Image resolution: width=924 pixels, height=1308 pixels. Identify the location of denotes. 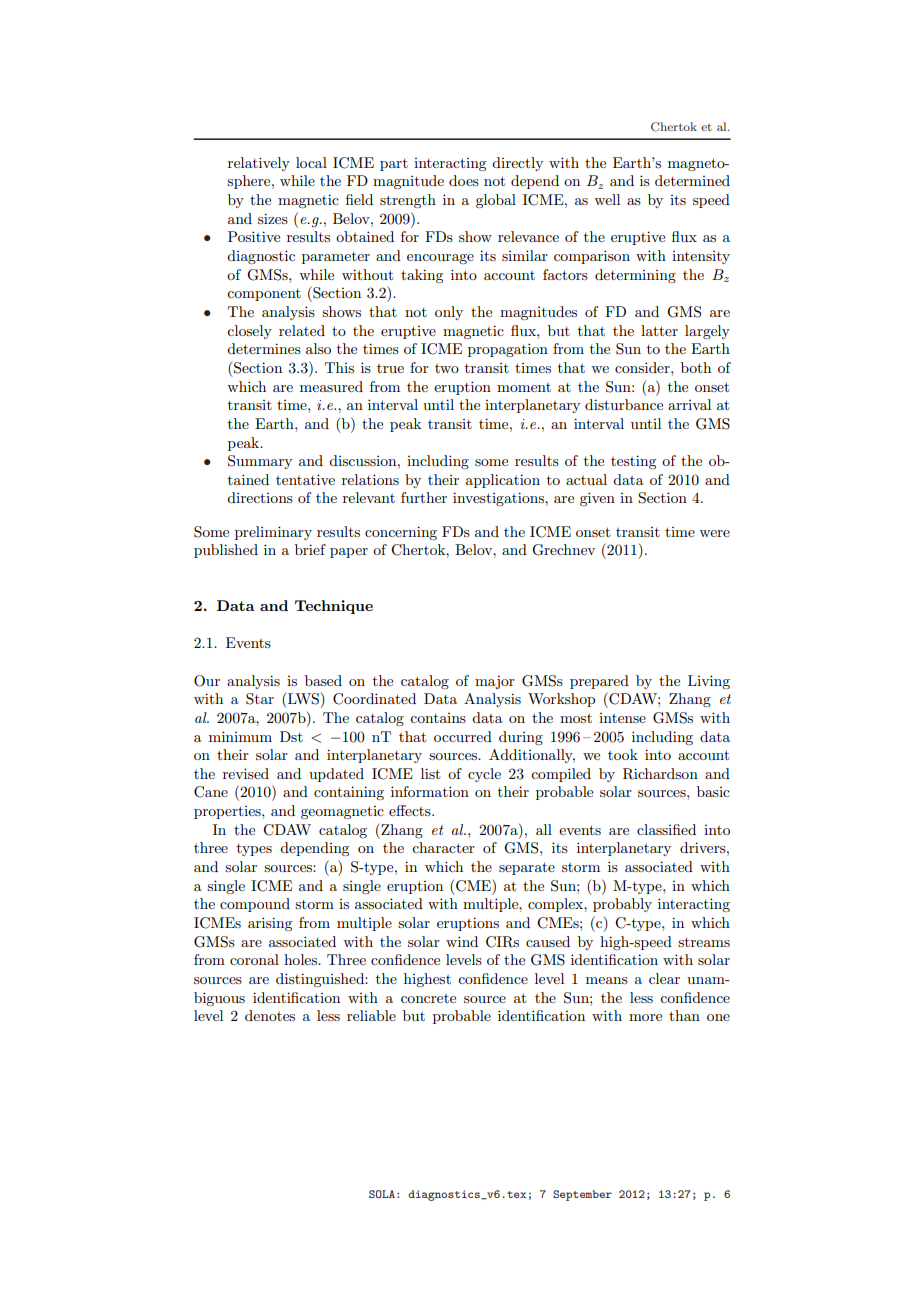
(270, 1015).
